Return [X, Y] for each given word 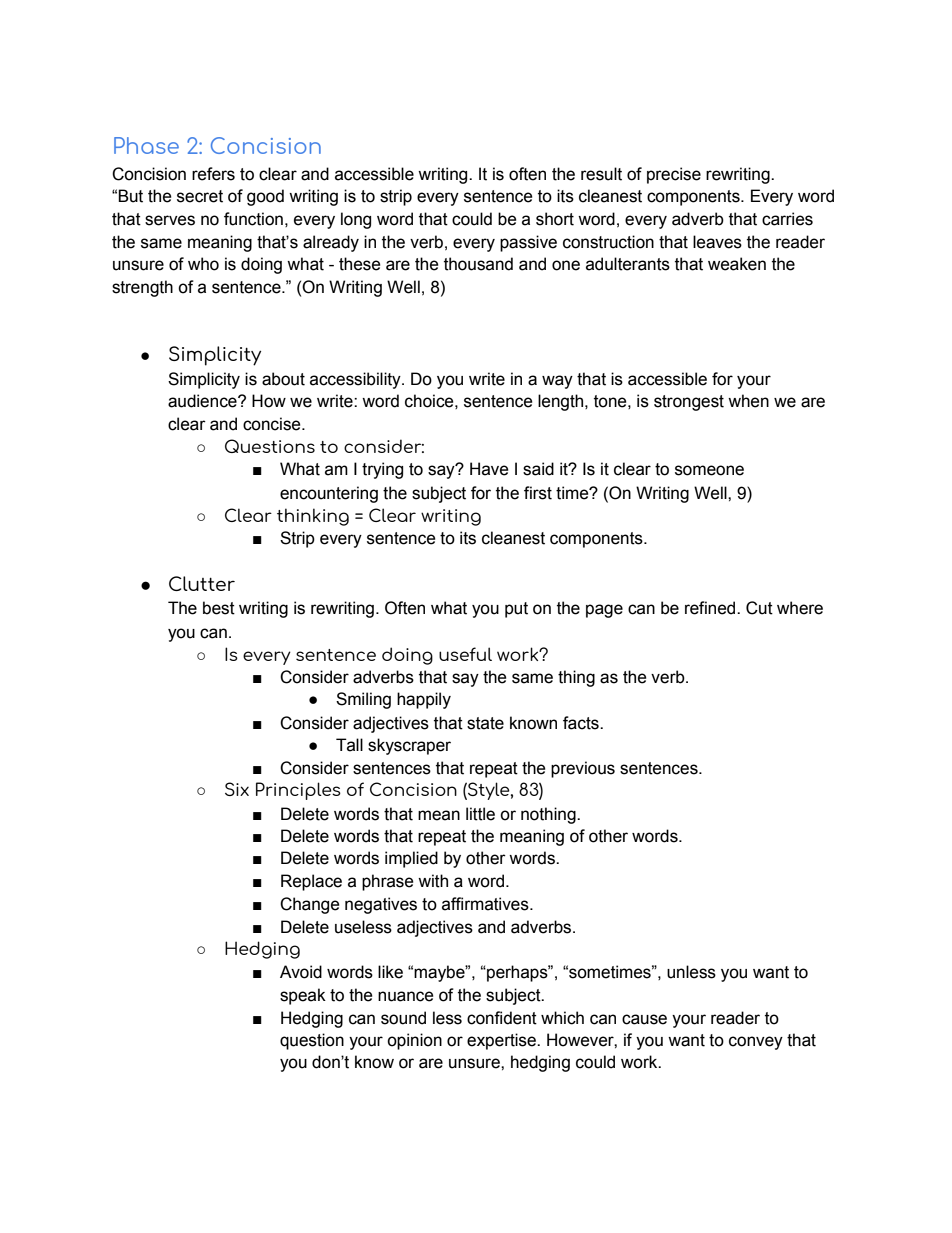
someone [709, 470]
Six [237, 789]
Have [489, 469]
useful [465, 654]
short [555, 219]
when [748, 401]
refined [711, 608]
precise [674, 175]
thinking [313, 517]
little [480, 814]
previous [583, 769]
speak [303, 996]
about [283, 379]
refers [213, 174]
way [557, 382]
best [219, 608]
